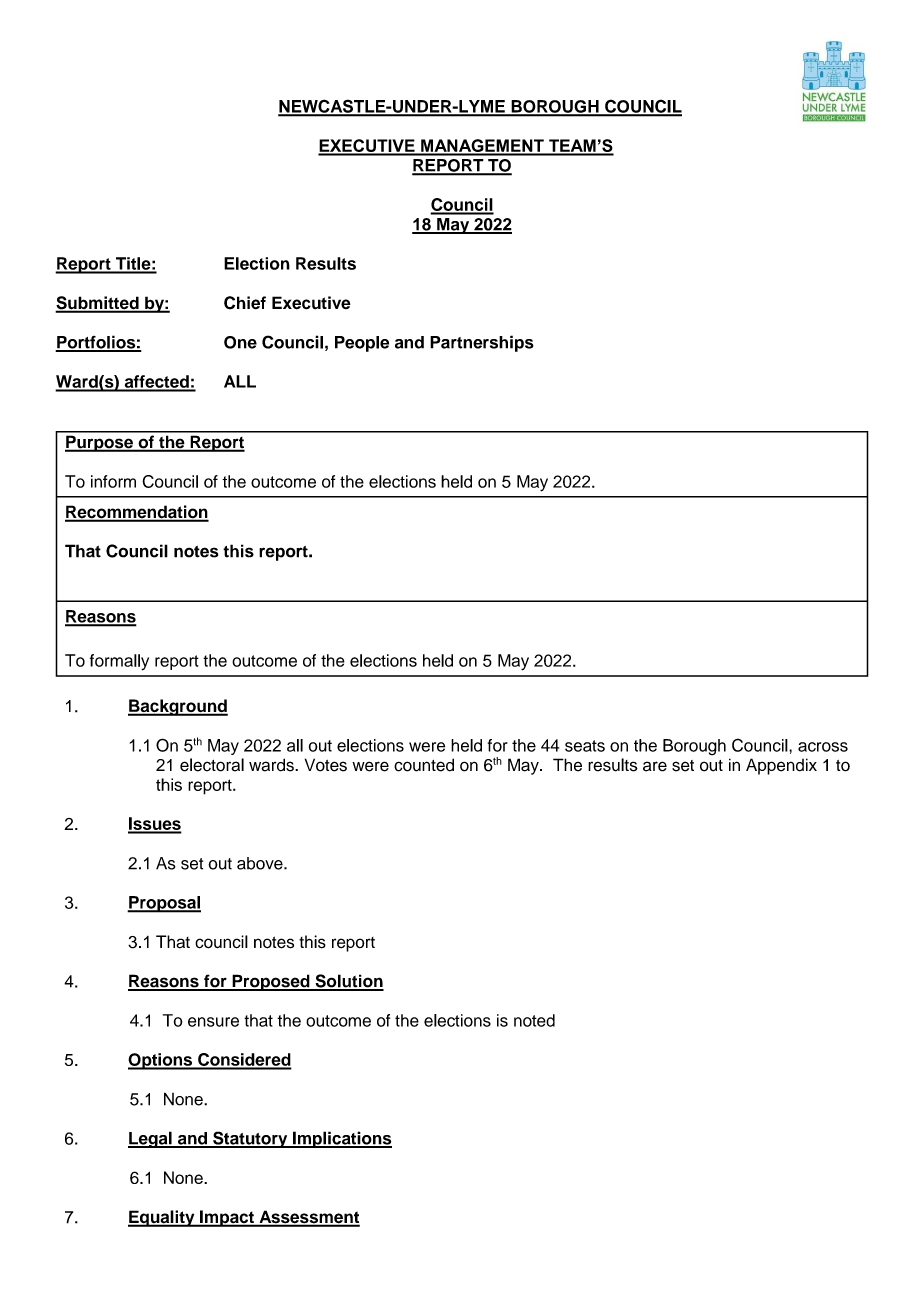  Describe the element at coordinates (213, 1022) in the screenshot. I see `ensure` at that location.
